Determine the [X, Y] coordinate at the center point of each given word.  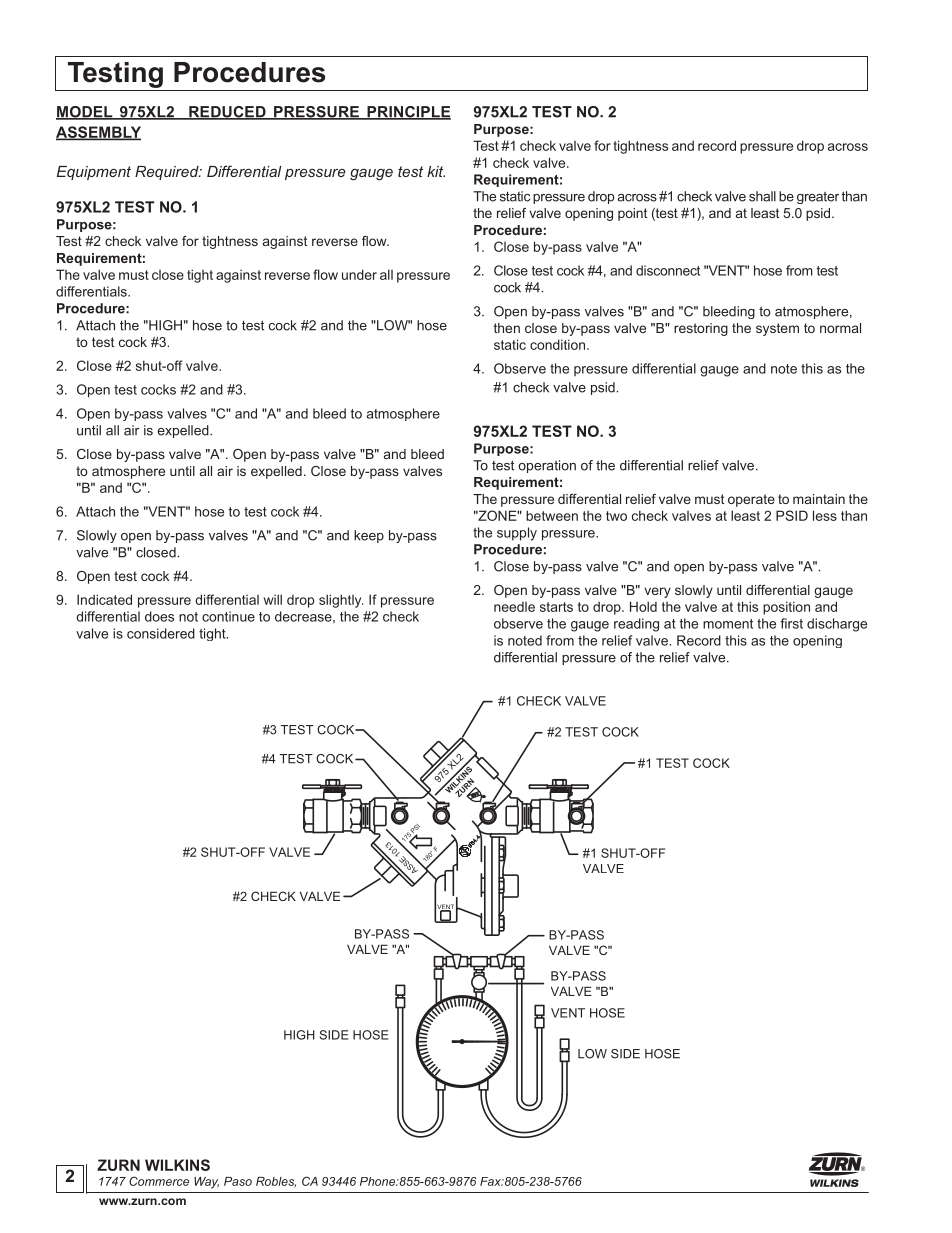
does [159, 616]
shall [762, 196]
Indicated [104, 599]
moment [728, 624]
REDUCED [227, 113]
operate [751, 500]
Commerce [159, 1181]
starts [556, 607]
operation [547, 466]
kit [436, 171]
